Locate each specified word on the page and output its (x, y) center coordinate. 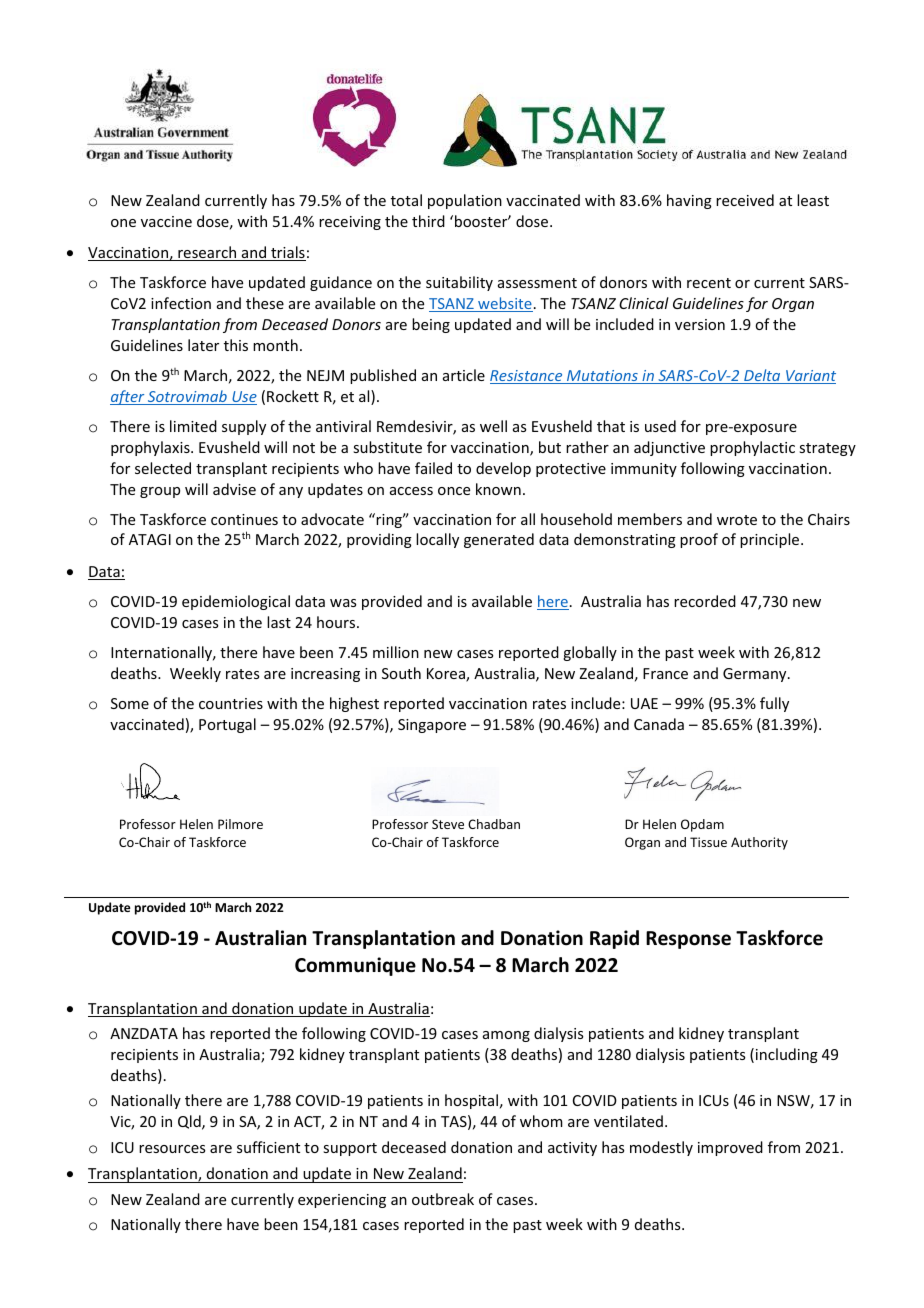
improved (730, 1148)
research (207, 253)
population (465, 201)
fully (774, 704)
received (745, 200)
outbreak (443, 1199)
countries (231, 703)
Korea (447, 675)
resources (172, 1149)
